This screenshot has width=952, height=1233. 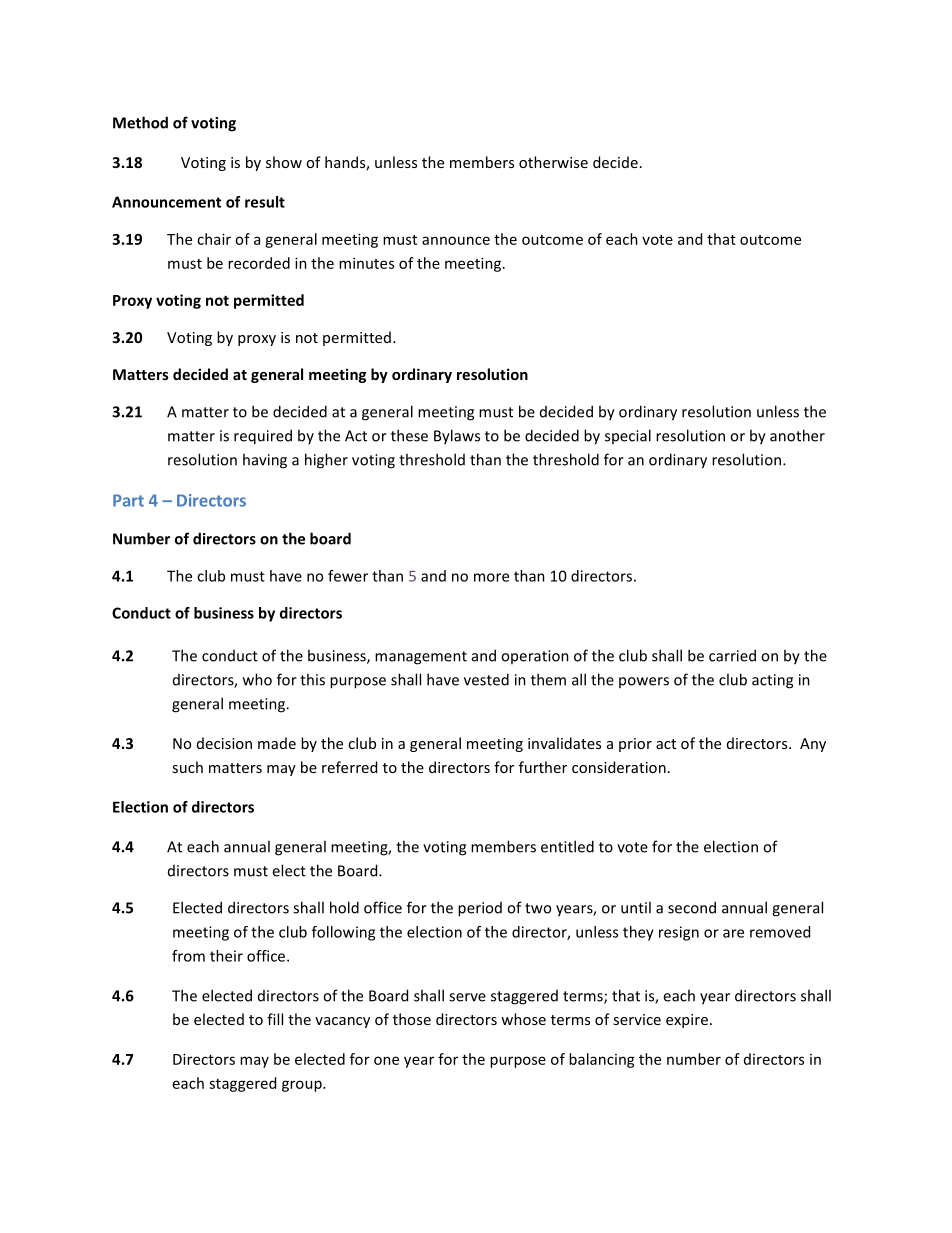 I want to click on minutes, so click(x=366, y=263).
